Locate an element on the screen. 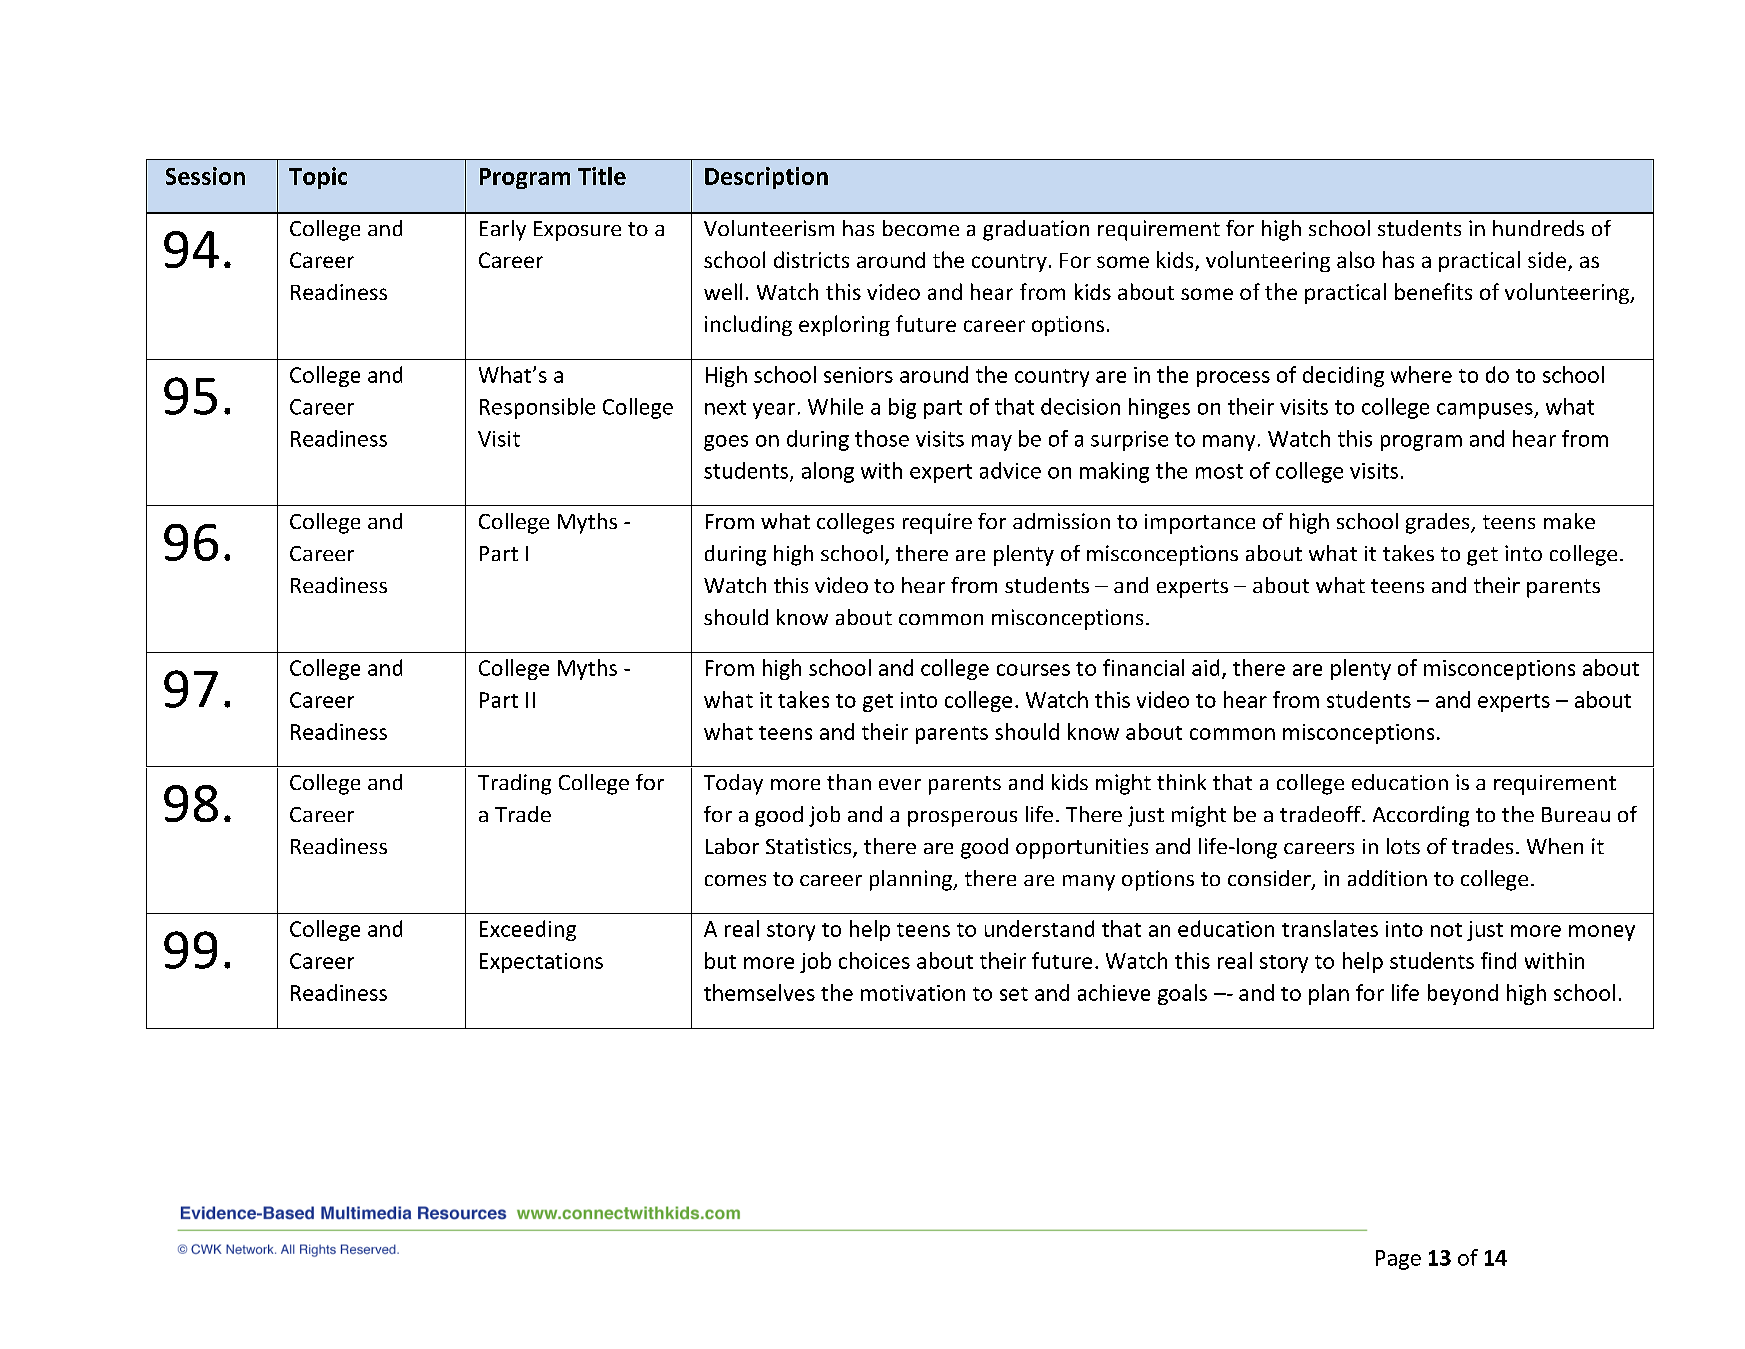  Page is located at coordinates (1398, 1260).
